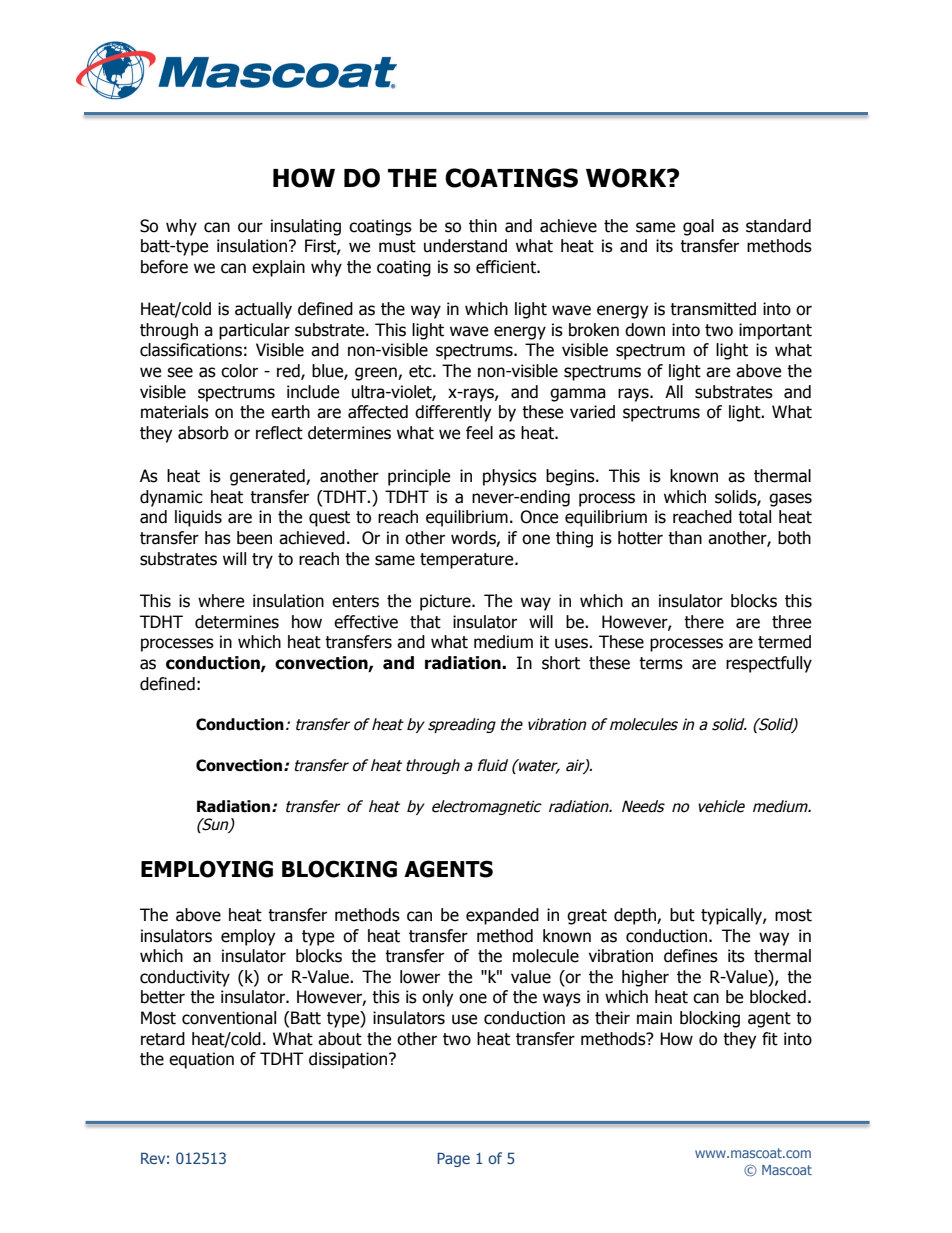  I want to click on but, so click(682, 915).
